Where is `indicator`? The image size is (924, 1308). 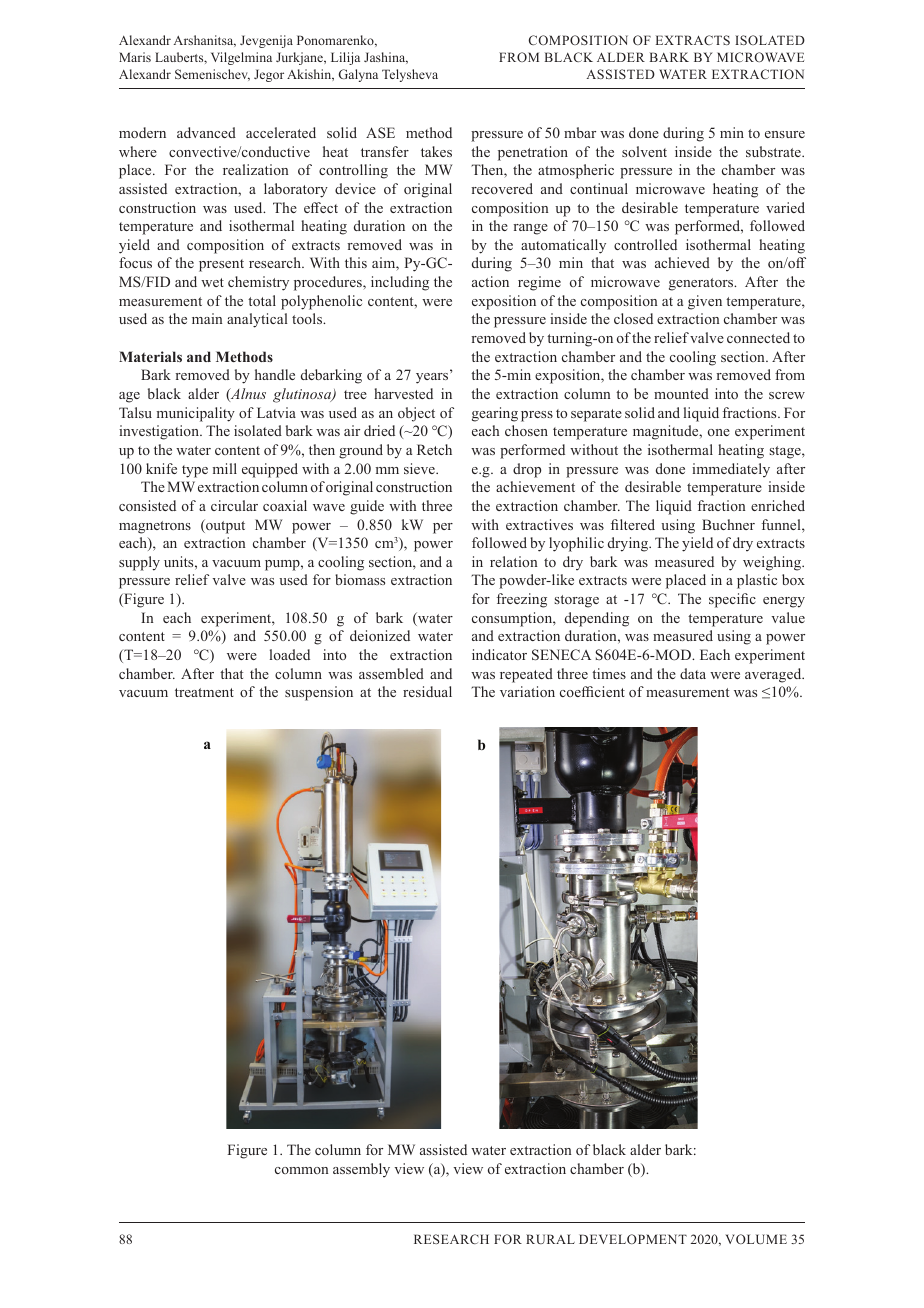
indicator is located at coordinates (499, 654).
